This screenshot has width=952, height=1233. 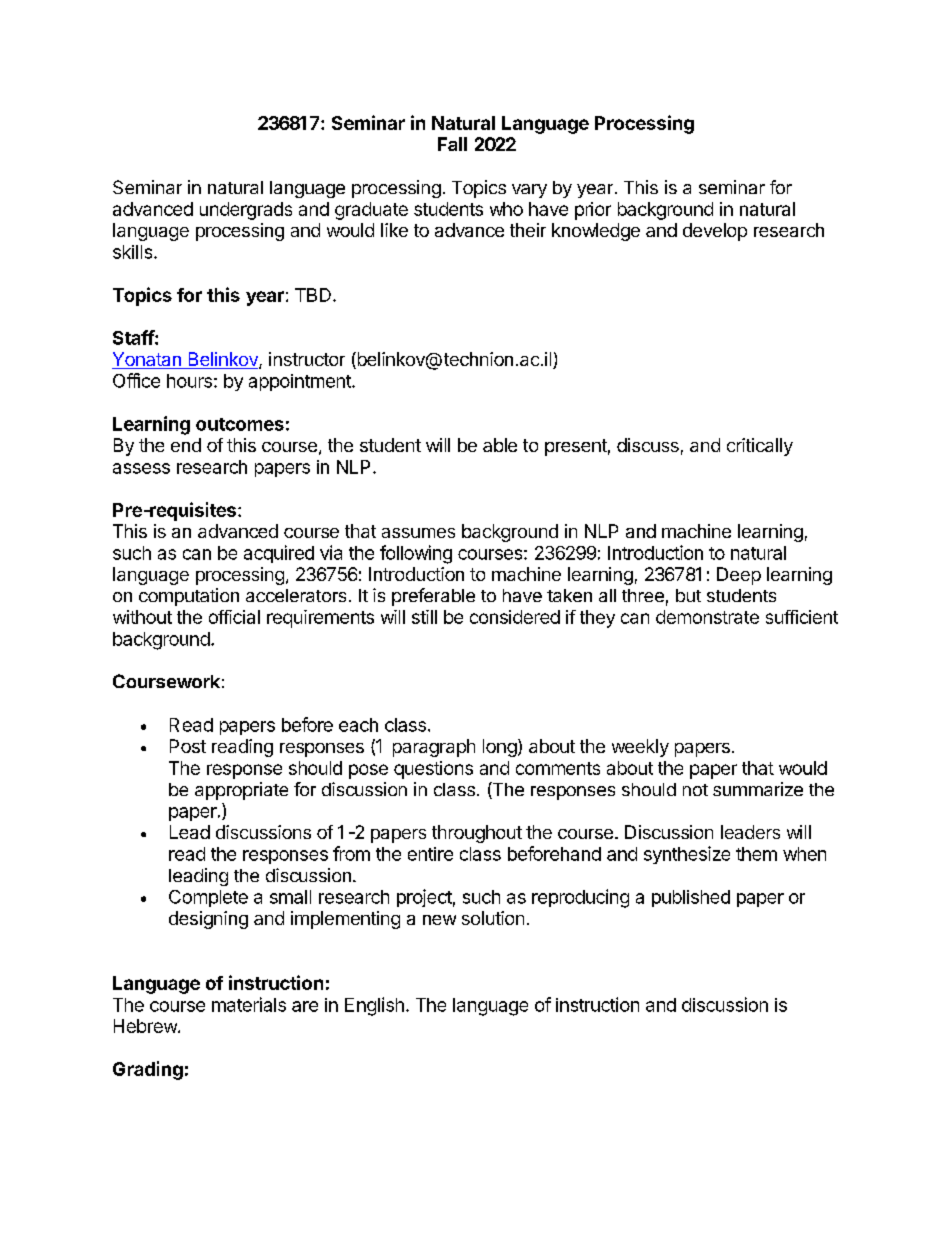 I want to click on English, so click(x=374, y=1006).
